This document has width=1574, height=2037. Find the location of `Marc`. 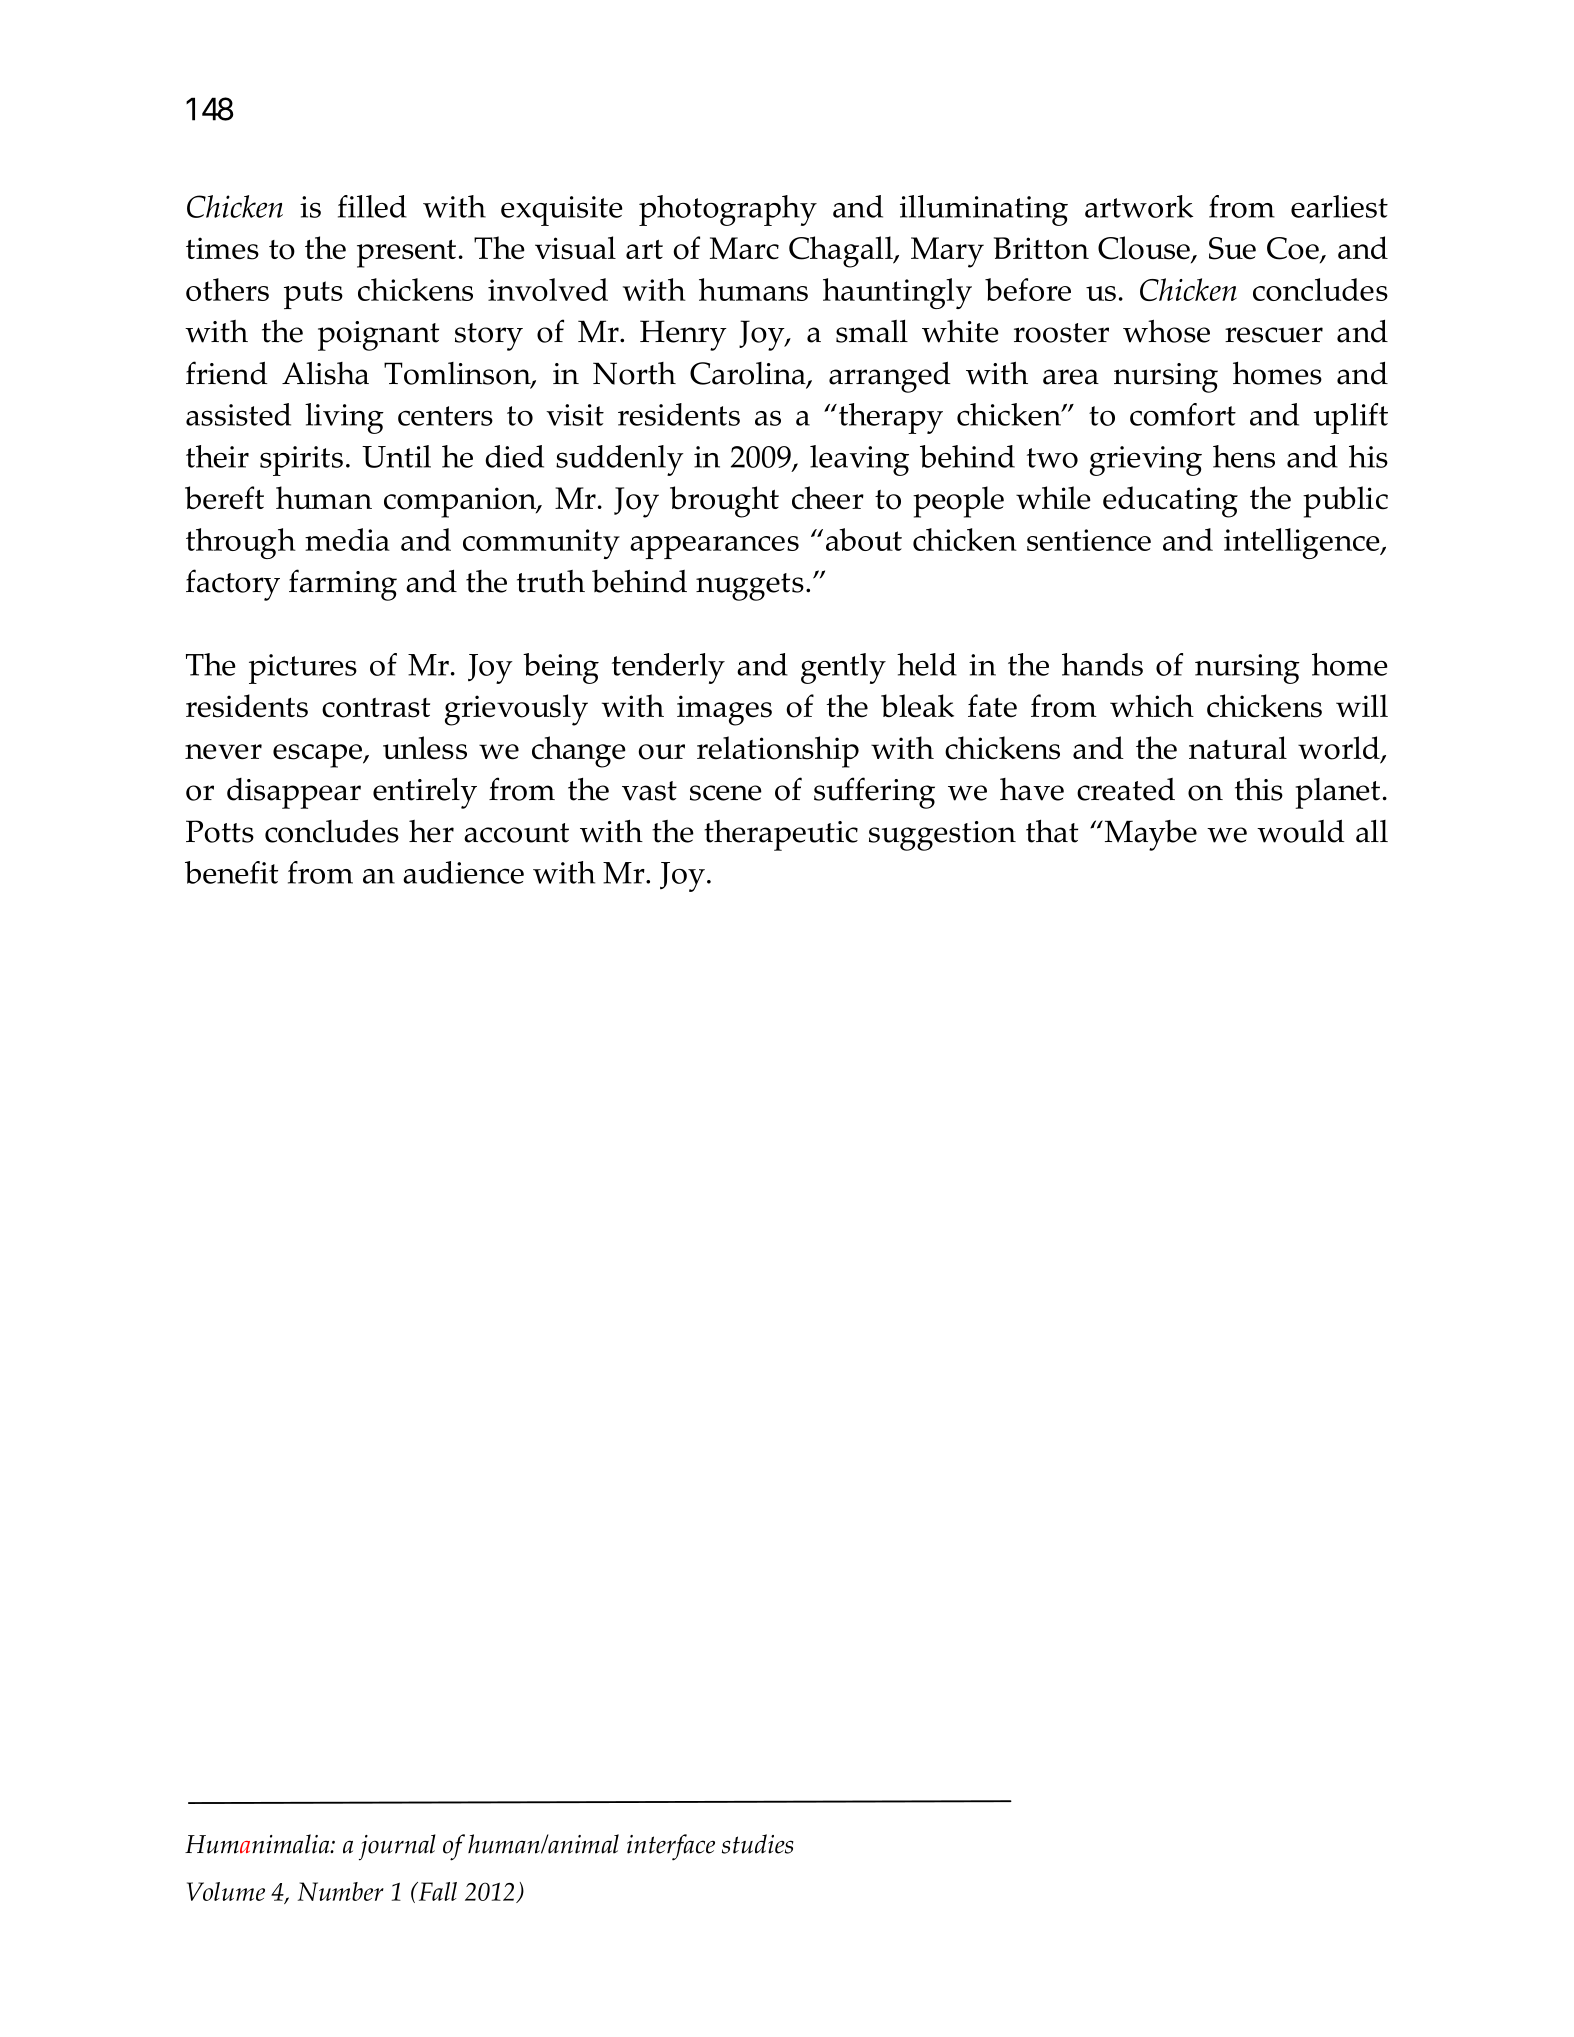

Marc is located at coordinates (744, 248).
